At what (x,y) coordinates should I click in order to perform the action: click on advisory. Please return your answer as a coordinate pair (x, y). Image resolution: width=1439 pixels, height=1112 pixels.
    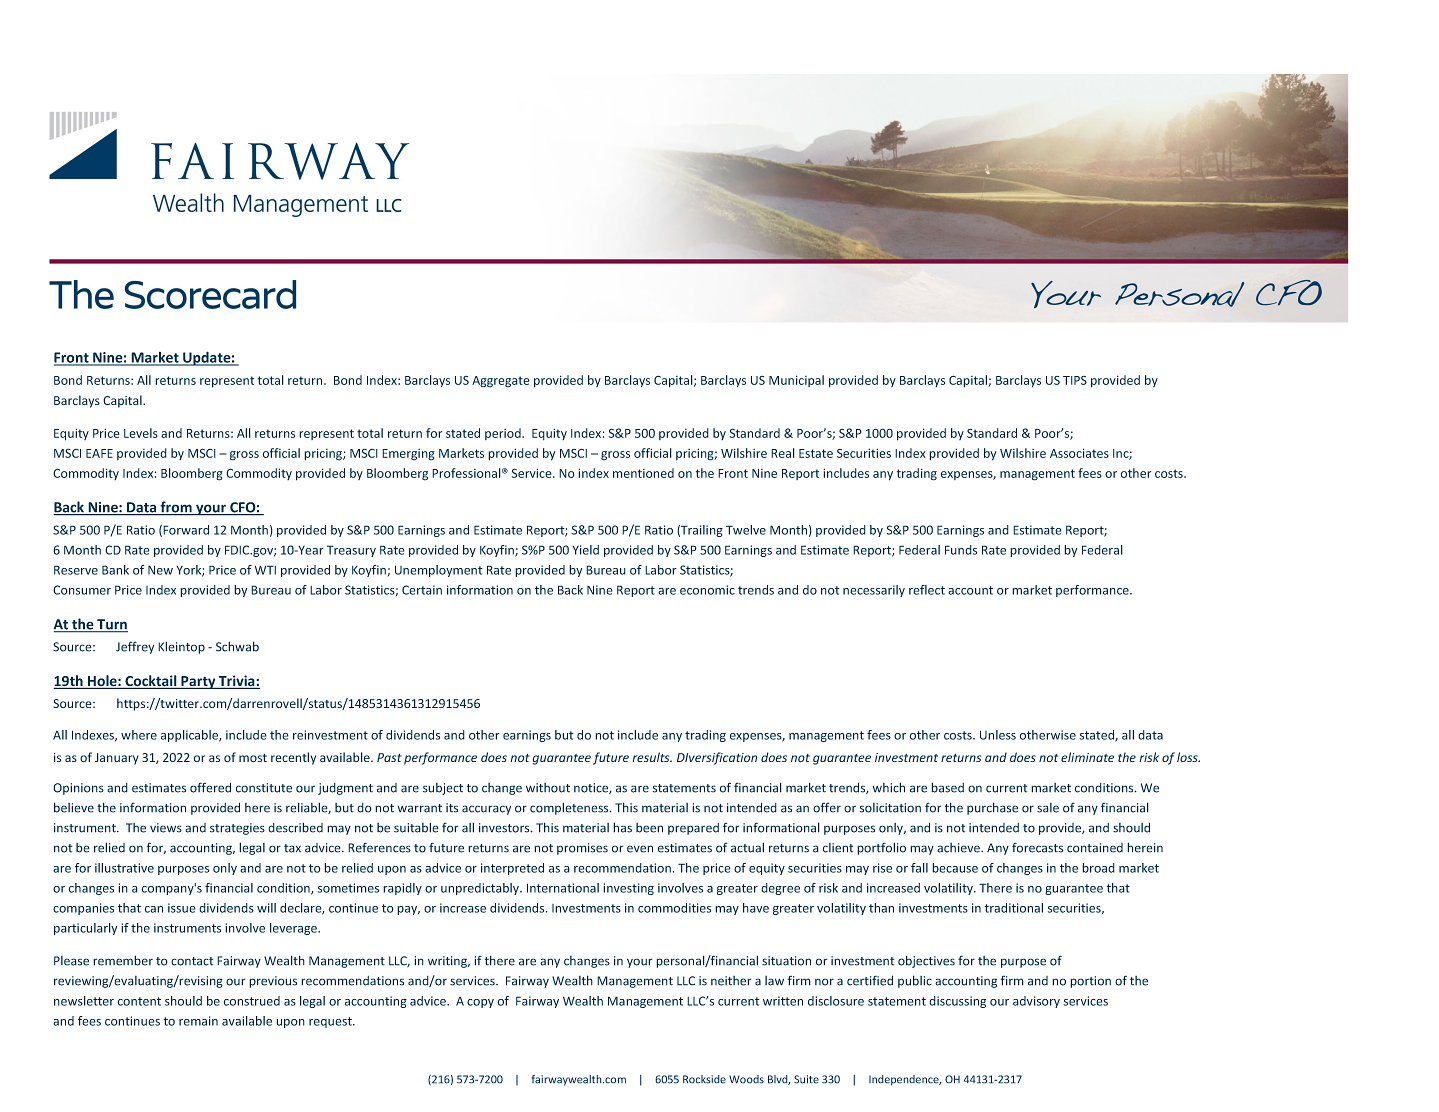
    Looking at the image, I should click on (1036, 1002).
